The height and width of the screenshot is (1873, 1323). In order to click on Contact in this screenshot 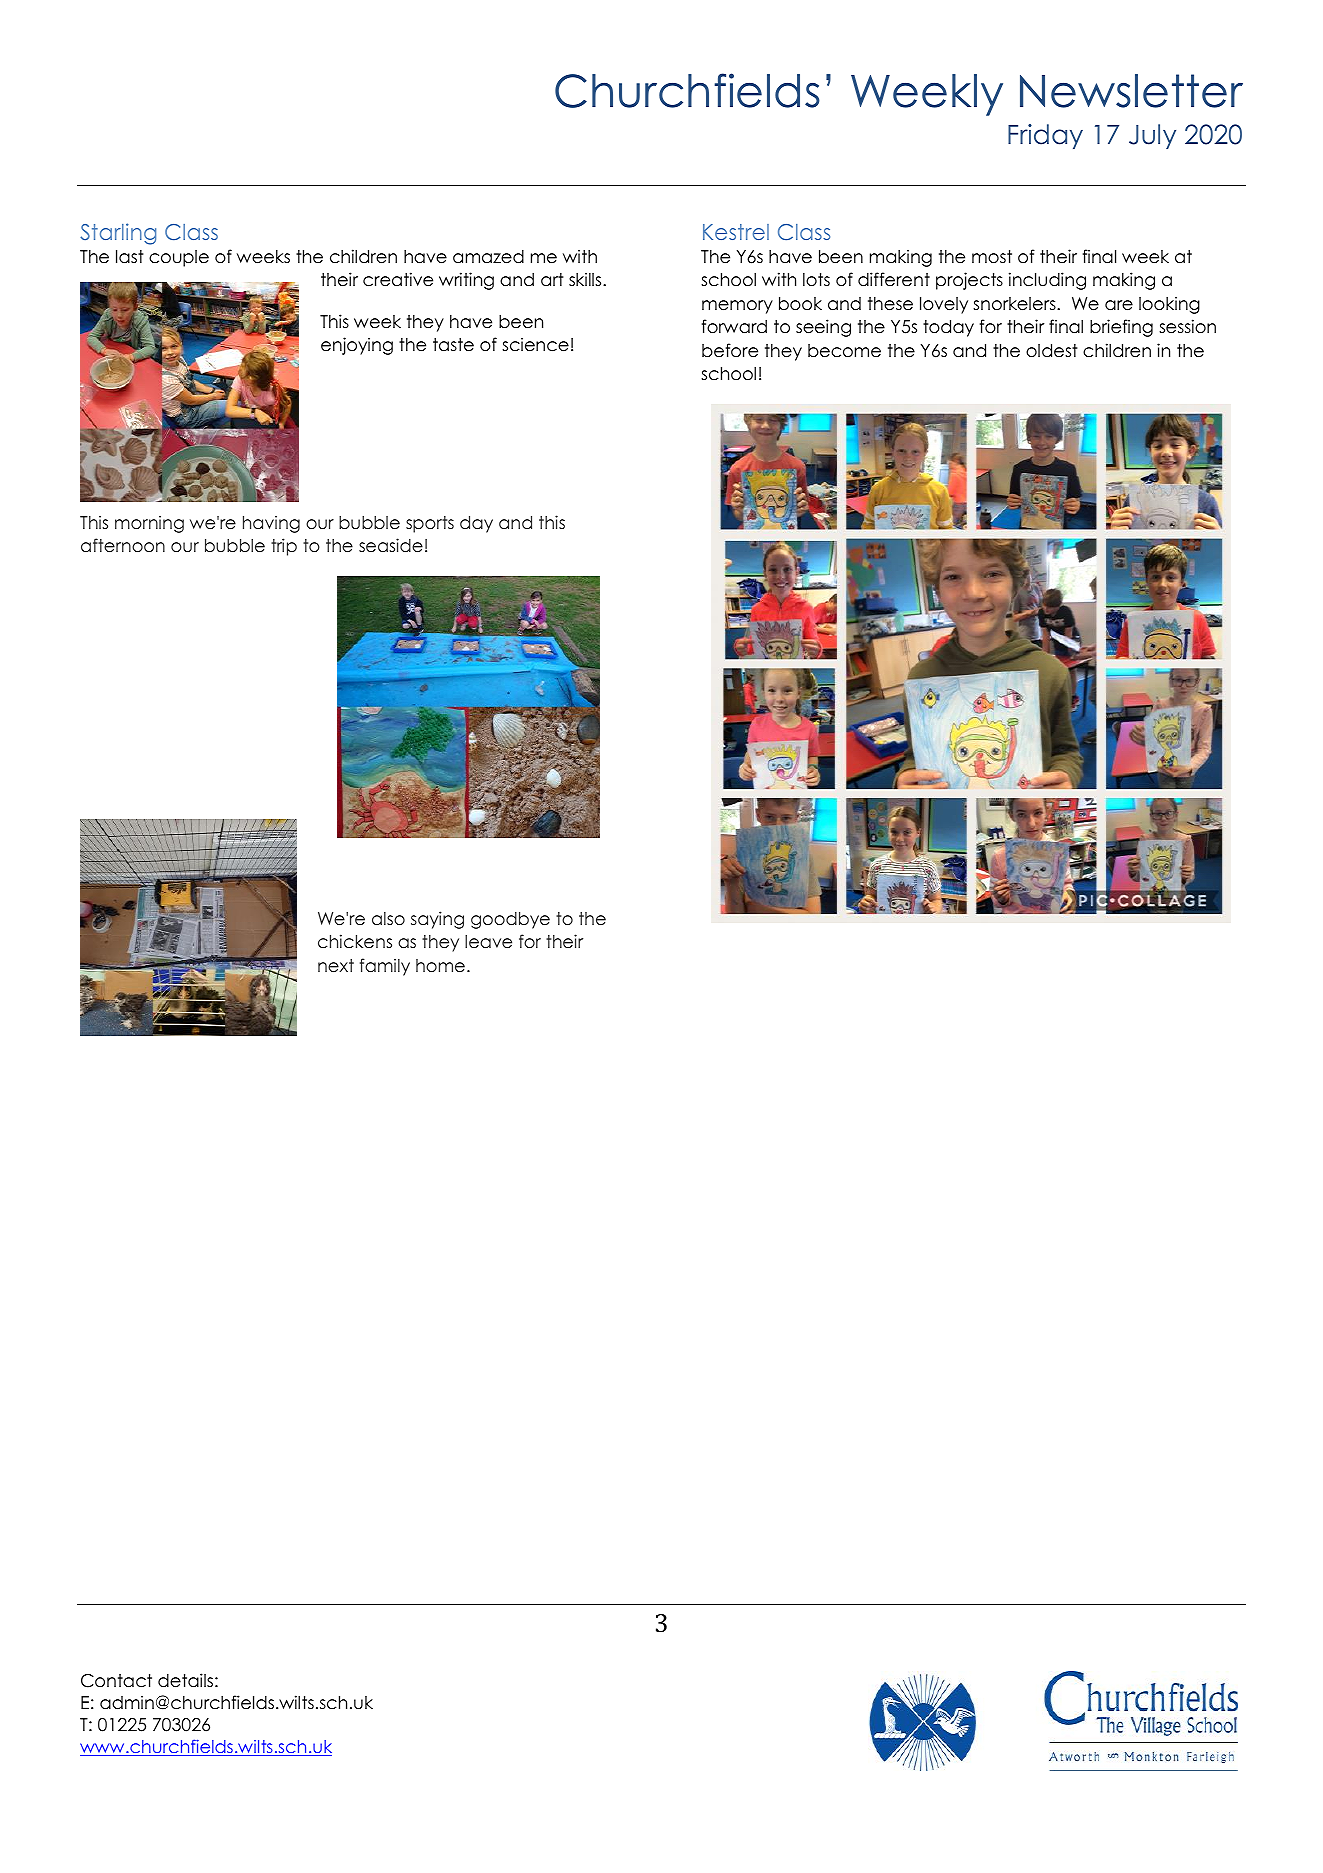, I will do `click(116, 1681)`.
